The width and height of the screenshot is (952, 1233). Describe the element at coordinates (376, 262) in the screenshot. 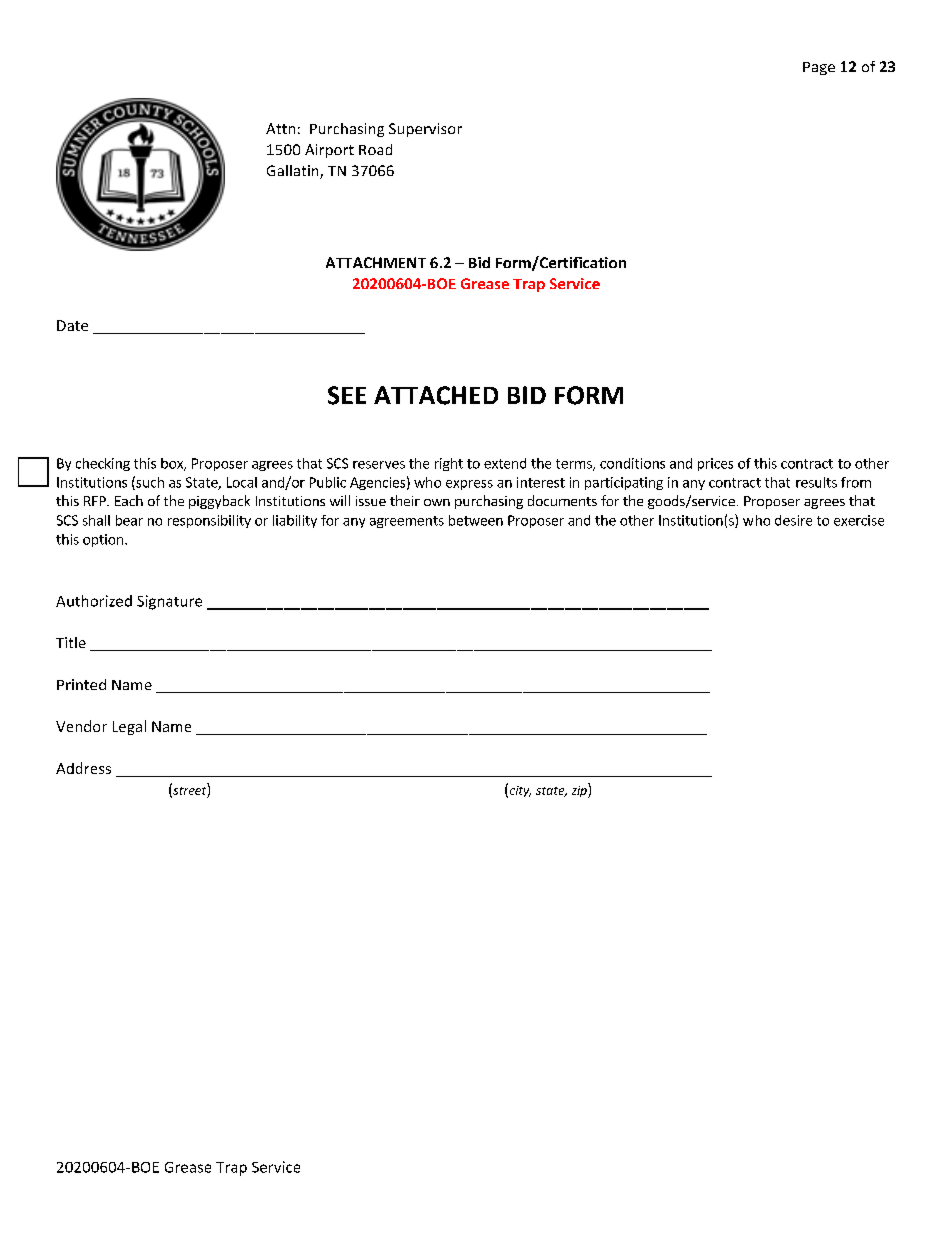

I see `ATTACHMENT` at that location.
